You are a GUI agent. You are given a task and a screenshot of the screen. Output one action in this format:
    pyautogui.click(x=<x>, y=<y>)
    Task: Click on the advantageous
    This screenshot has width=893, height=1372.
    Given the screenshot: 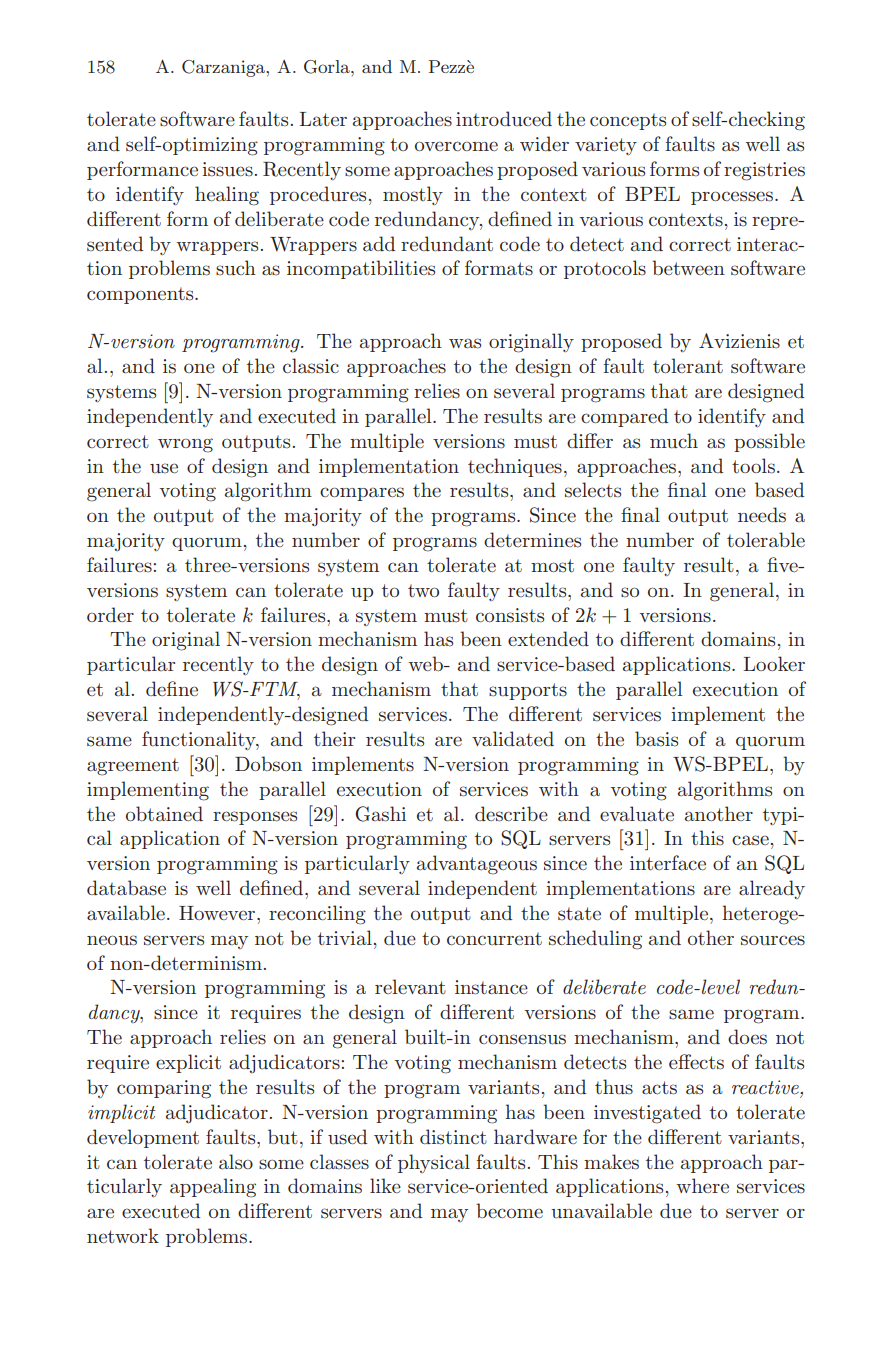 What is the action you would take?
    pyautogui.click(x=477, y=865)
